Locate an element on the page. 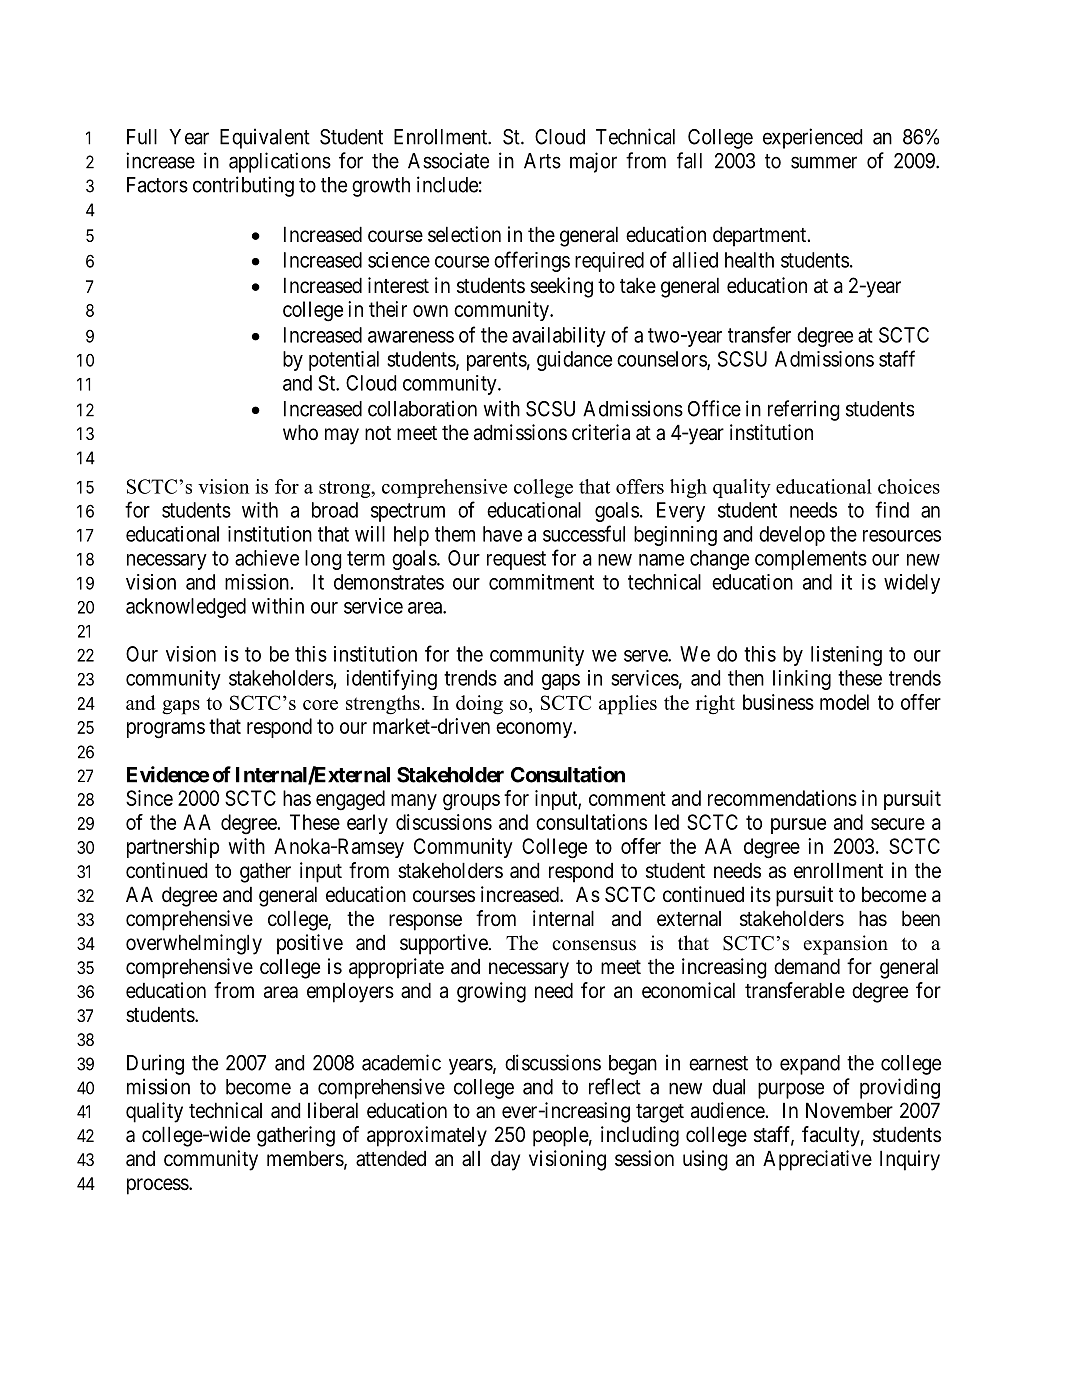 This page has height=1379, width=1066. Arts is located at coordinates (542, 161).
